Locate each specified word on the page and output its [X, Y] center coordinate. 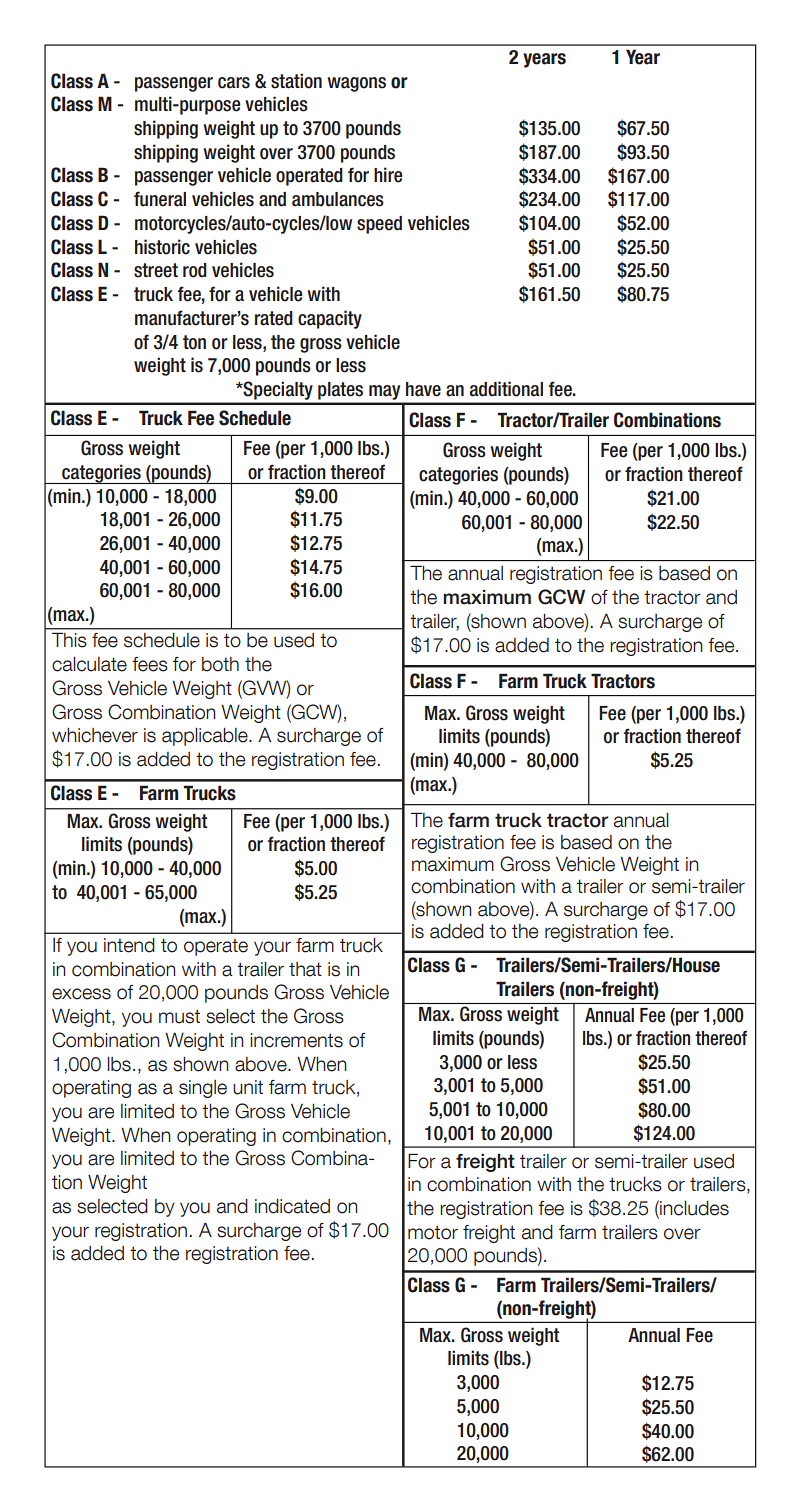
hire [388, 175]
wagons [356, 84]
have [423, 389]
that [305, 969]
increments [296, 1040]
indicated [292, 1206]
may [384, 392]
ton [194, 342]
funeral [160, 199]
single [203, 1089]
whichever [95, 735]
